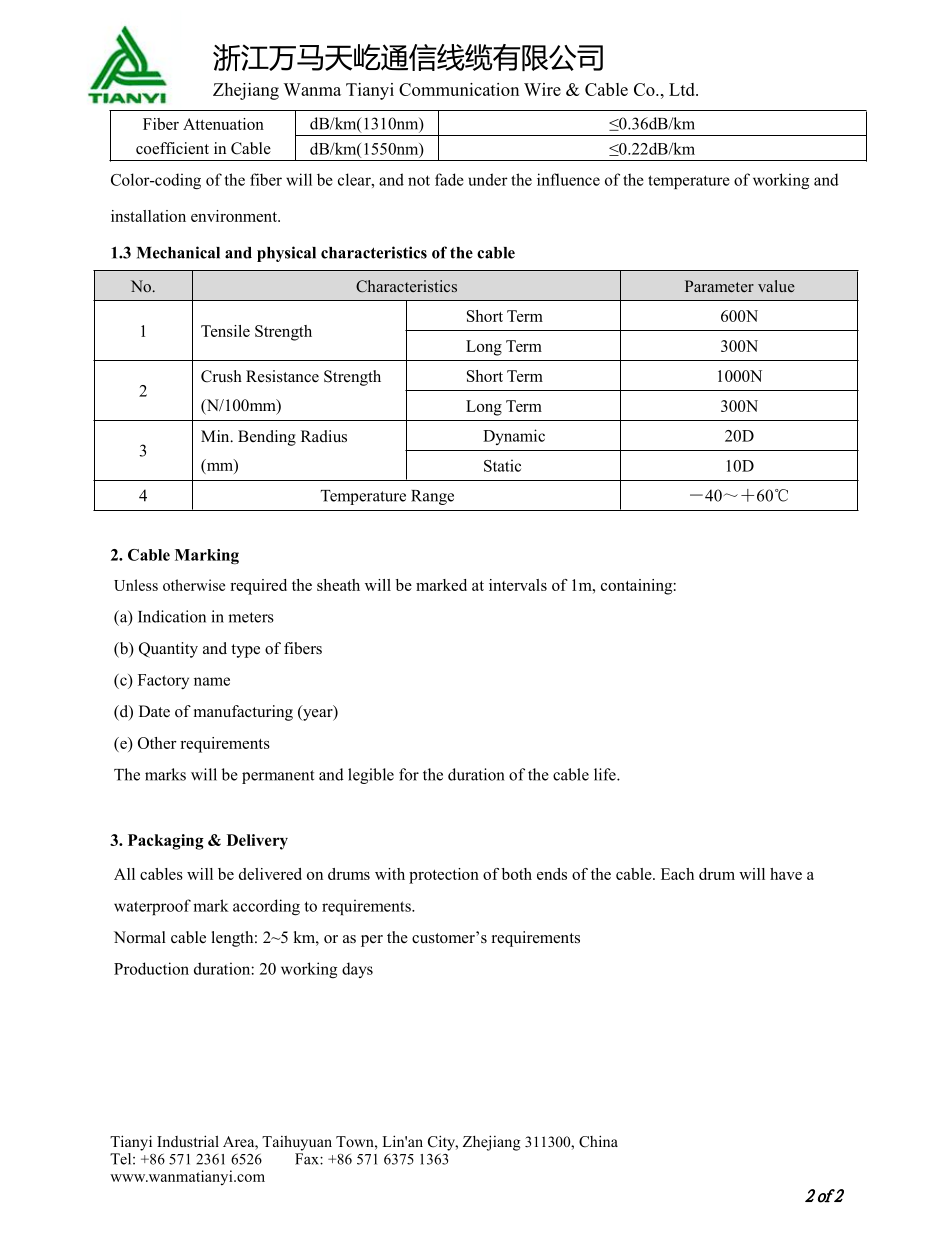  What do you see at coordinates (188, 1141) in the page?
I see `Industrial` at bounding box center [188, 1141].
